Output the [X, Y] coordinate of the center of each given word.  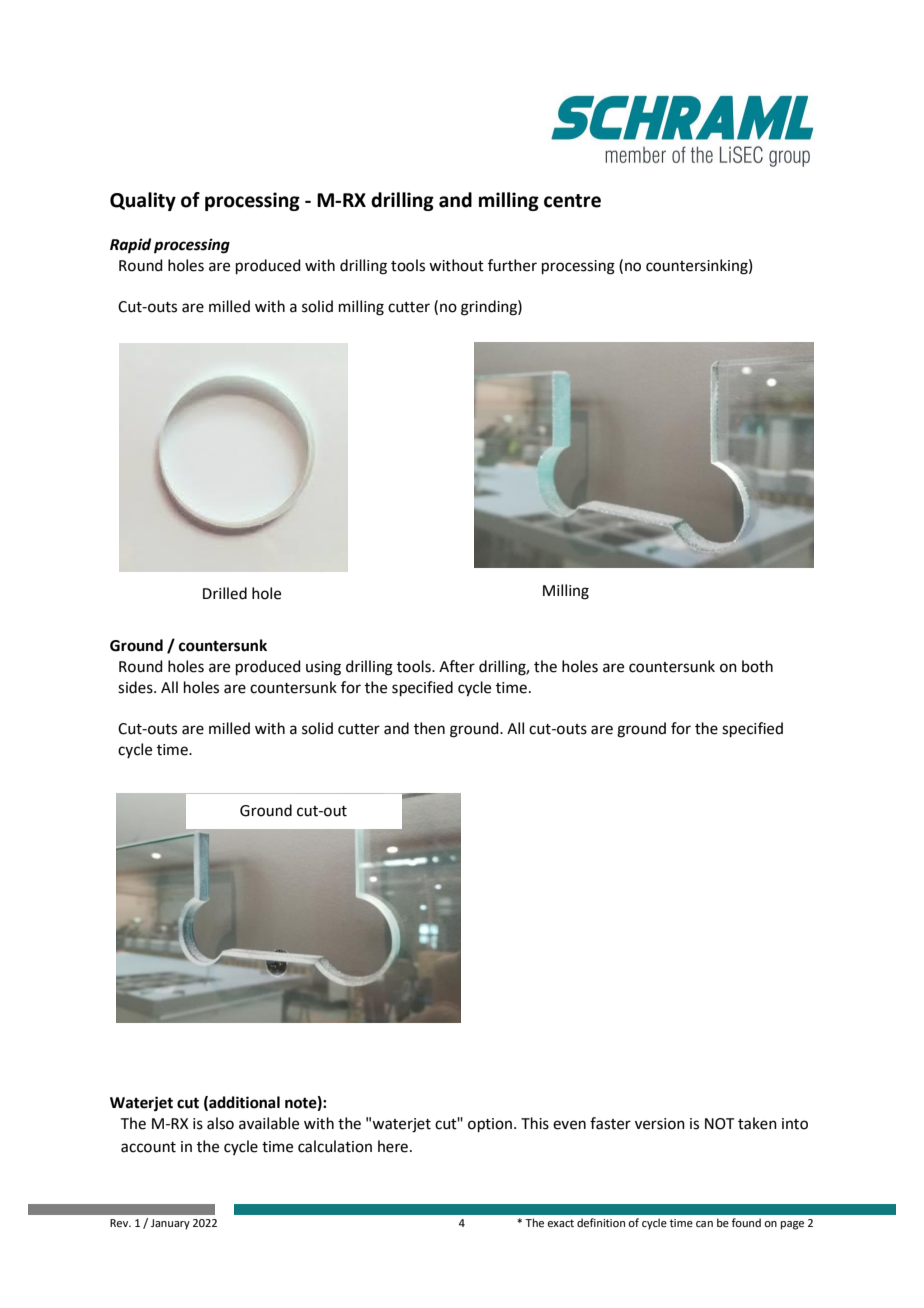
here [394, 1146]
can [704, 1224]
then [429, 728]
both [757, 666]
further [512, 265]
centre [572, 201]
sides [136, 687]
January [170, 1224]
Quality [143, 201]
